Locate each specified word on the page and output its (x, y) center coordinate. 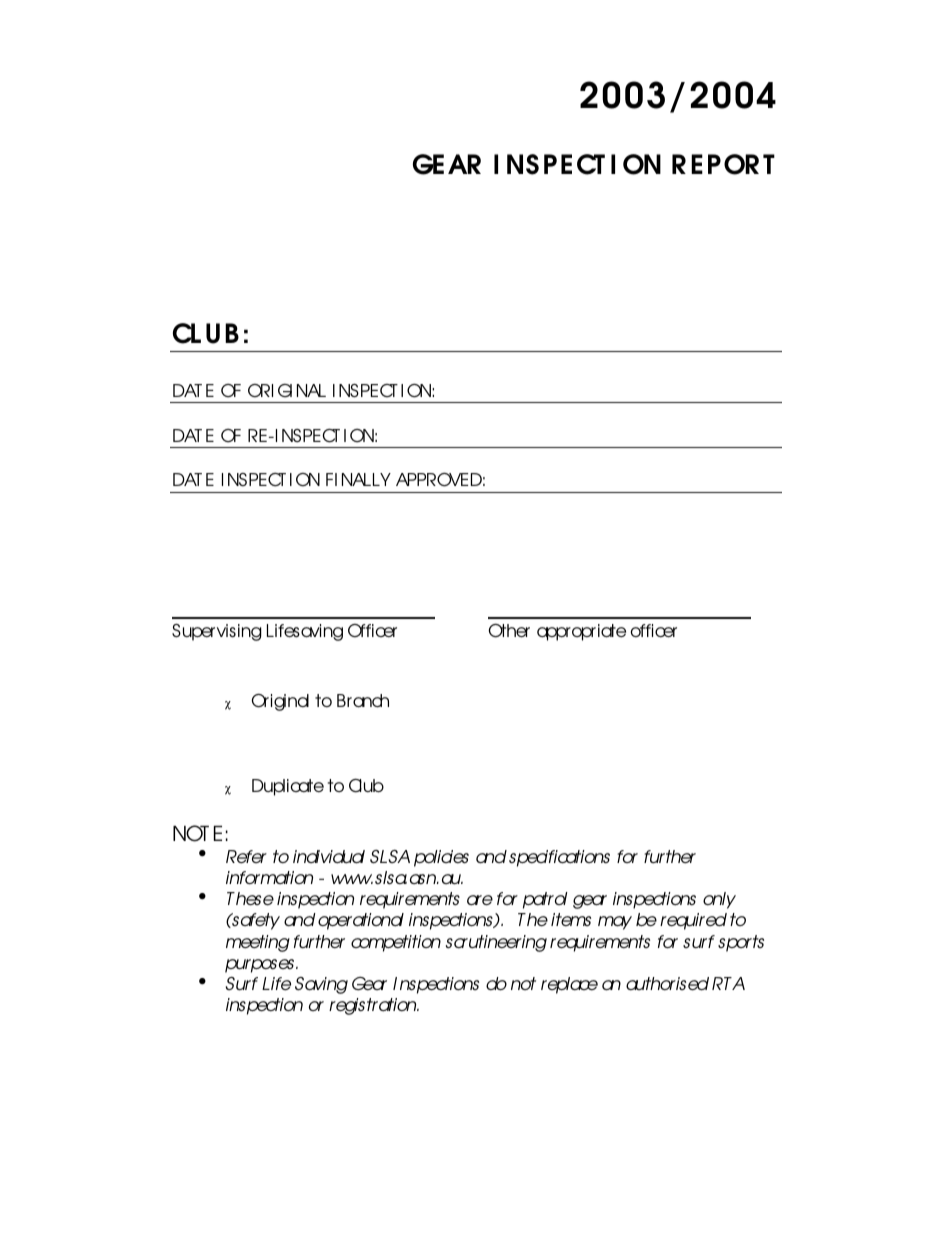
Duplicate (288, 787)
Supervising (217, 632)
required (693, 921)
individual (329, 856)
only (719, 900)
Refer (246, 856)
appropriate (581, 632)
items (571, 919)
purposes (261, 966)
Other (509, 631)
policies (441, 858)
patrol (545, 900)
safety (255, 921)
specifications (559, 858)
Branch (363, 700)
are (480, 900)
